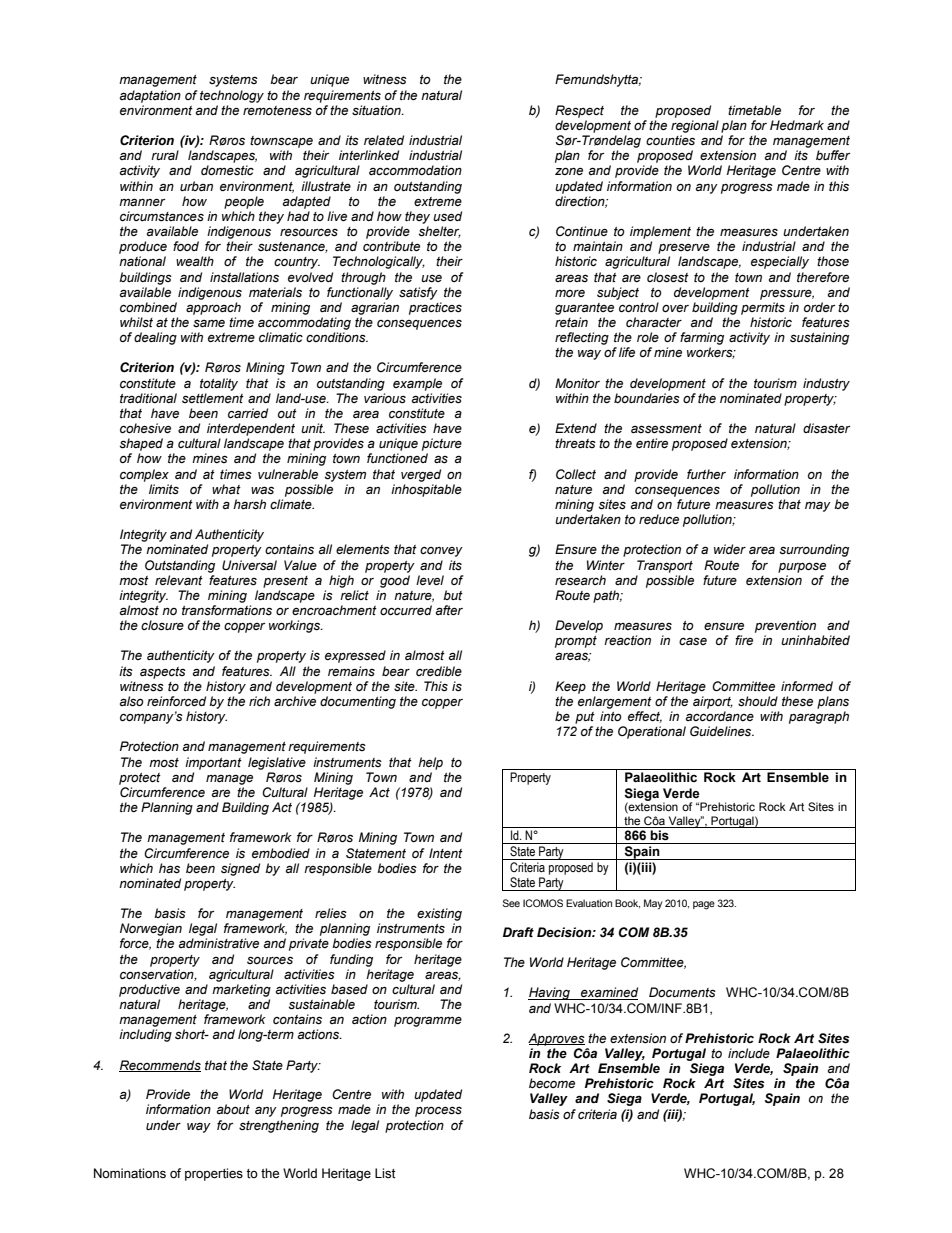 This screenshot has width=952, height=1233. I want to click on regional, so click(695, 126).
